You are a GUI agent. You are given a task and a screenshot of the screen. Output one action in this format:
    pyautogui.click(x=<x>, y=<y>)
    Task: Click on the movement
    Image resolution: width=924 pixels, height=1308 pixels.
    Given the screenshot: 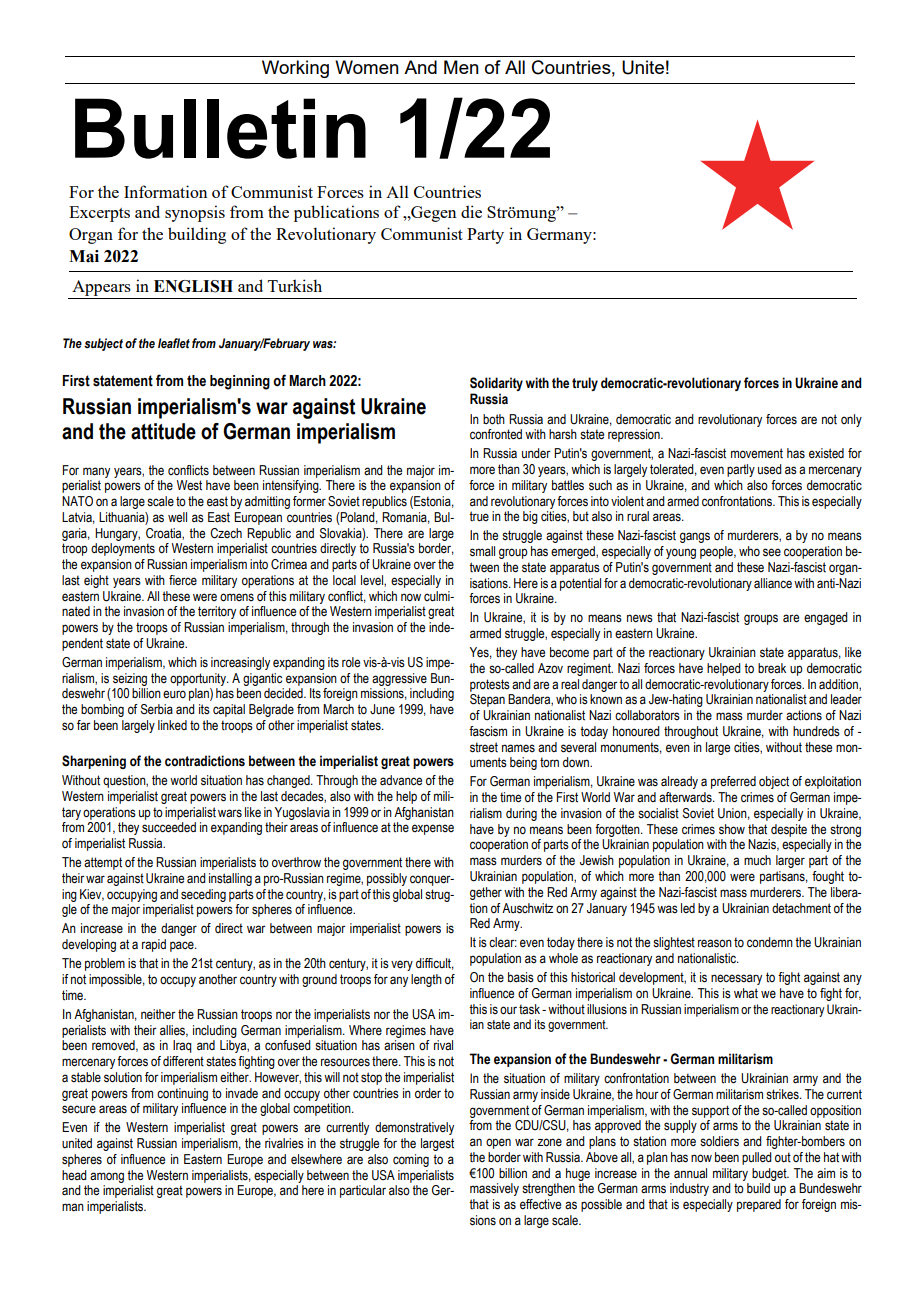 What is the action you would take?
    pyautogui.click(x=757, y=453)
